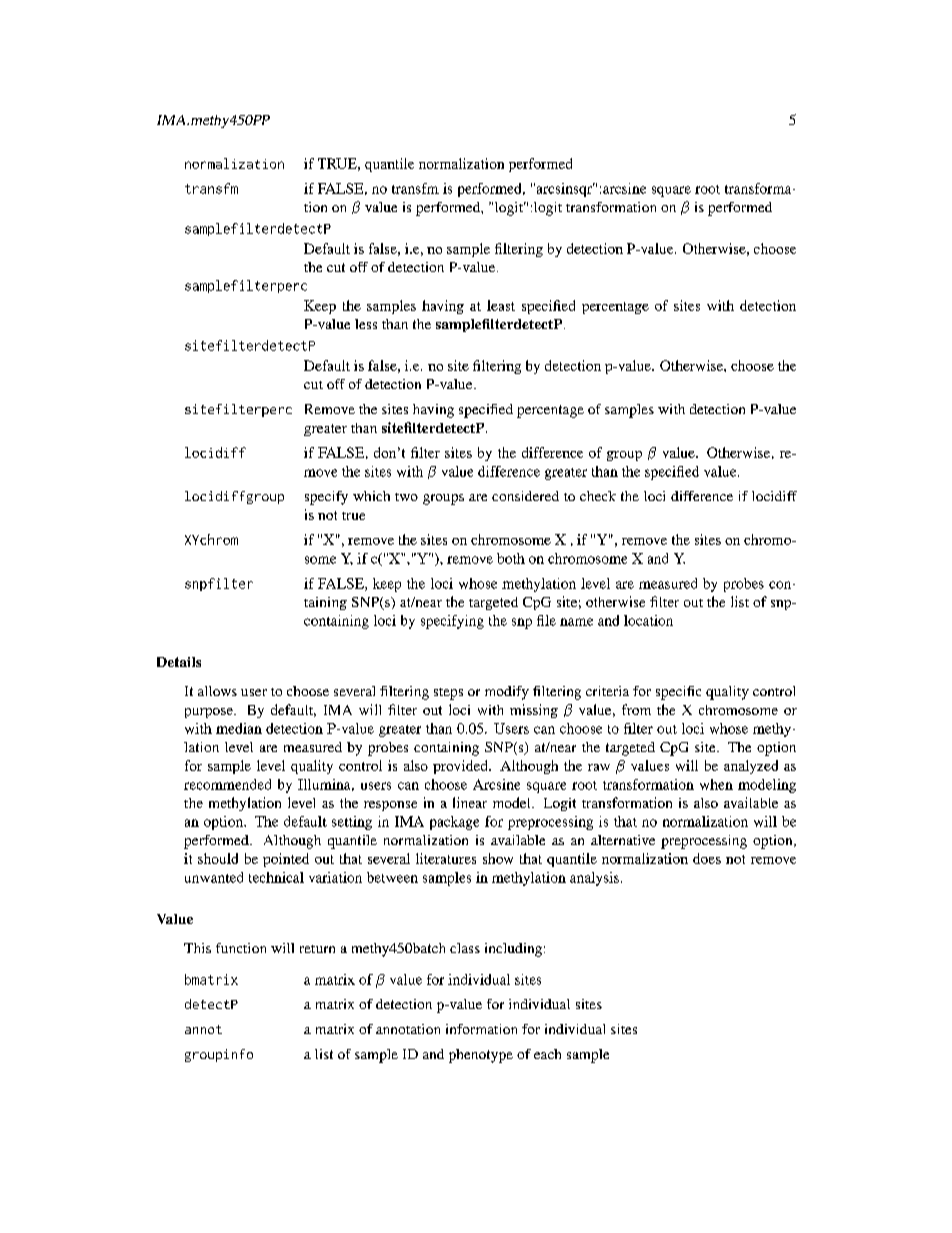 This screenshot has width=952, height=1233. What do you see at coordinates (366, 324) in the screenshot?
I see `less` at bounding box center [366, 324].
